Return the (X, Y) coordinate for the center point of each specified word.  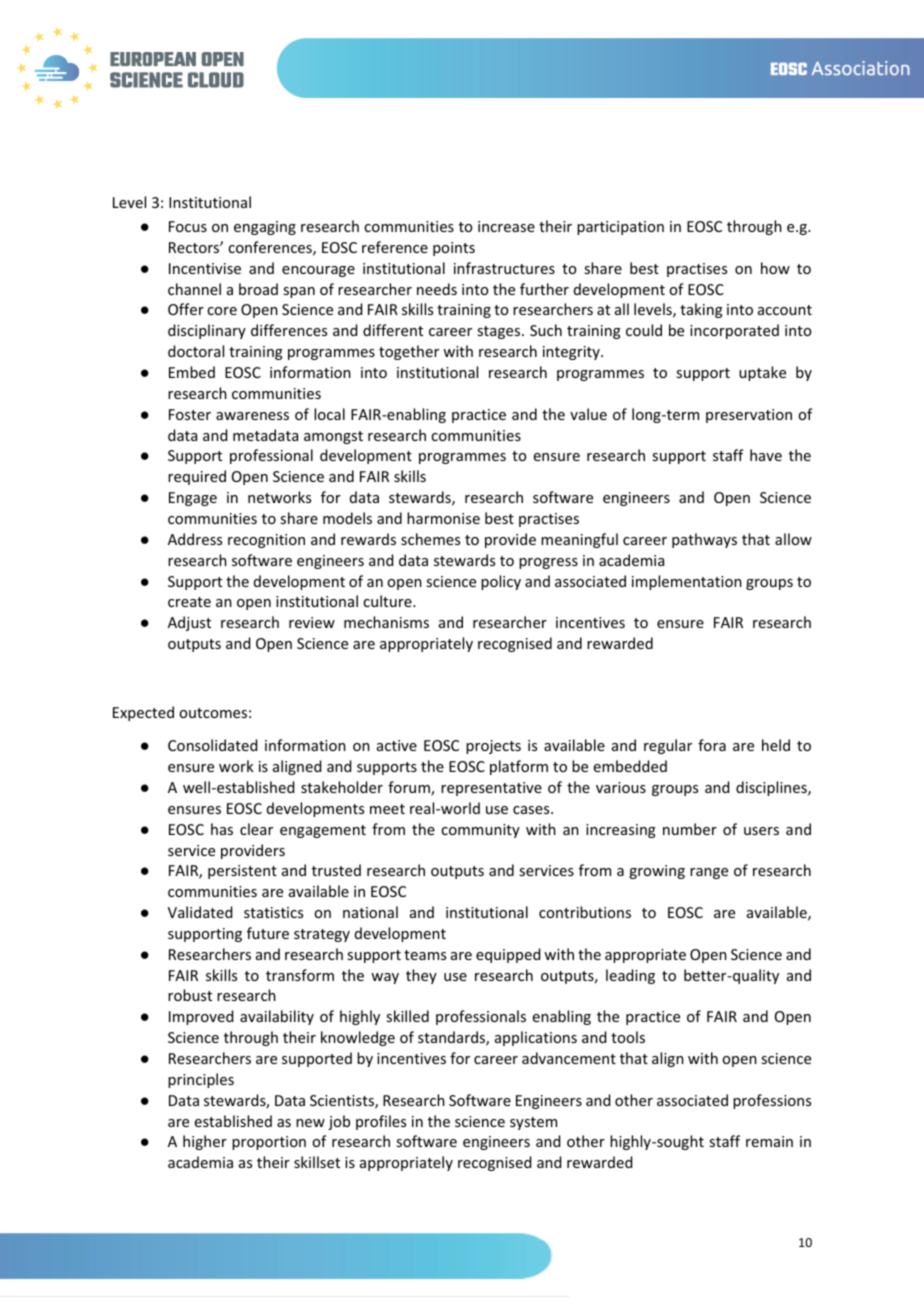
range (709, 873)
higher (205, 1142)
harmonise (443, 518)
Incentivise (205, 268)
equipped (508, 955)
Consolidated (212, 745)
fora (712, 745)
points (454, 249)
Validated (200, 912)
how (775, 268)
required (197, 477)
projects (493, 747)
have (766, 455)
